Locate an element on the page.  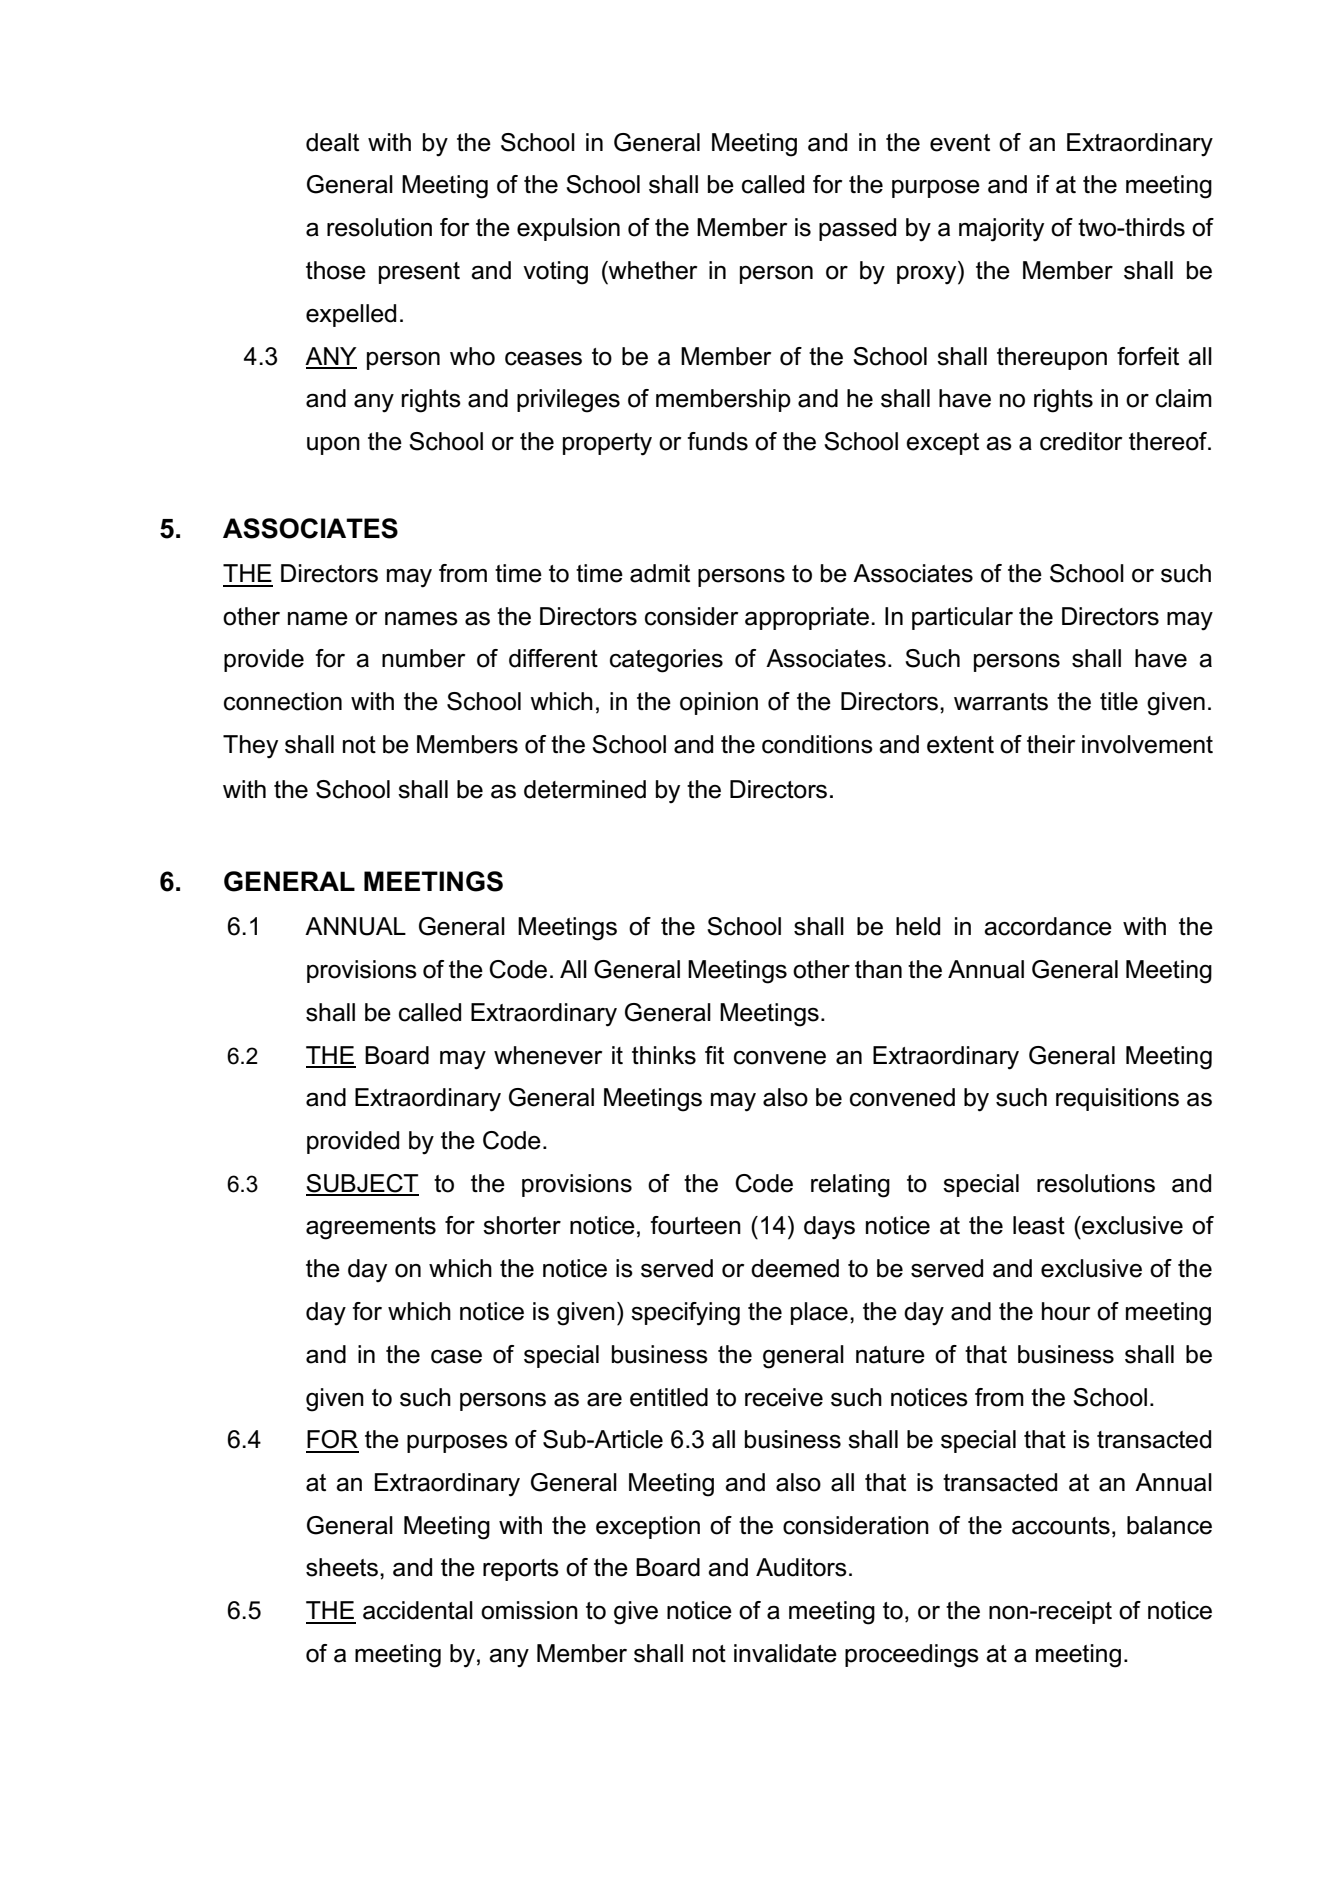
whenever is located at coordinates (548, 1055).
